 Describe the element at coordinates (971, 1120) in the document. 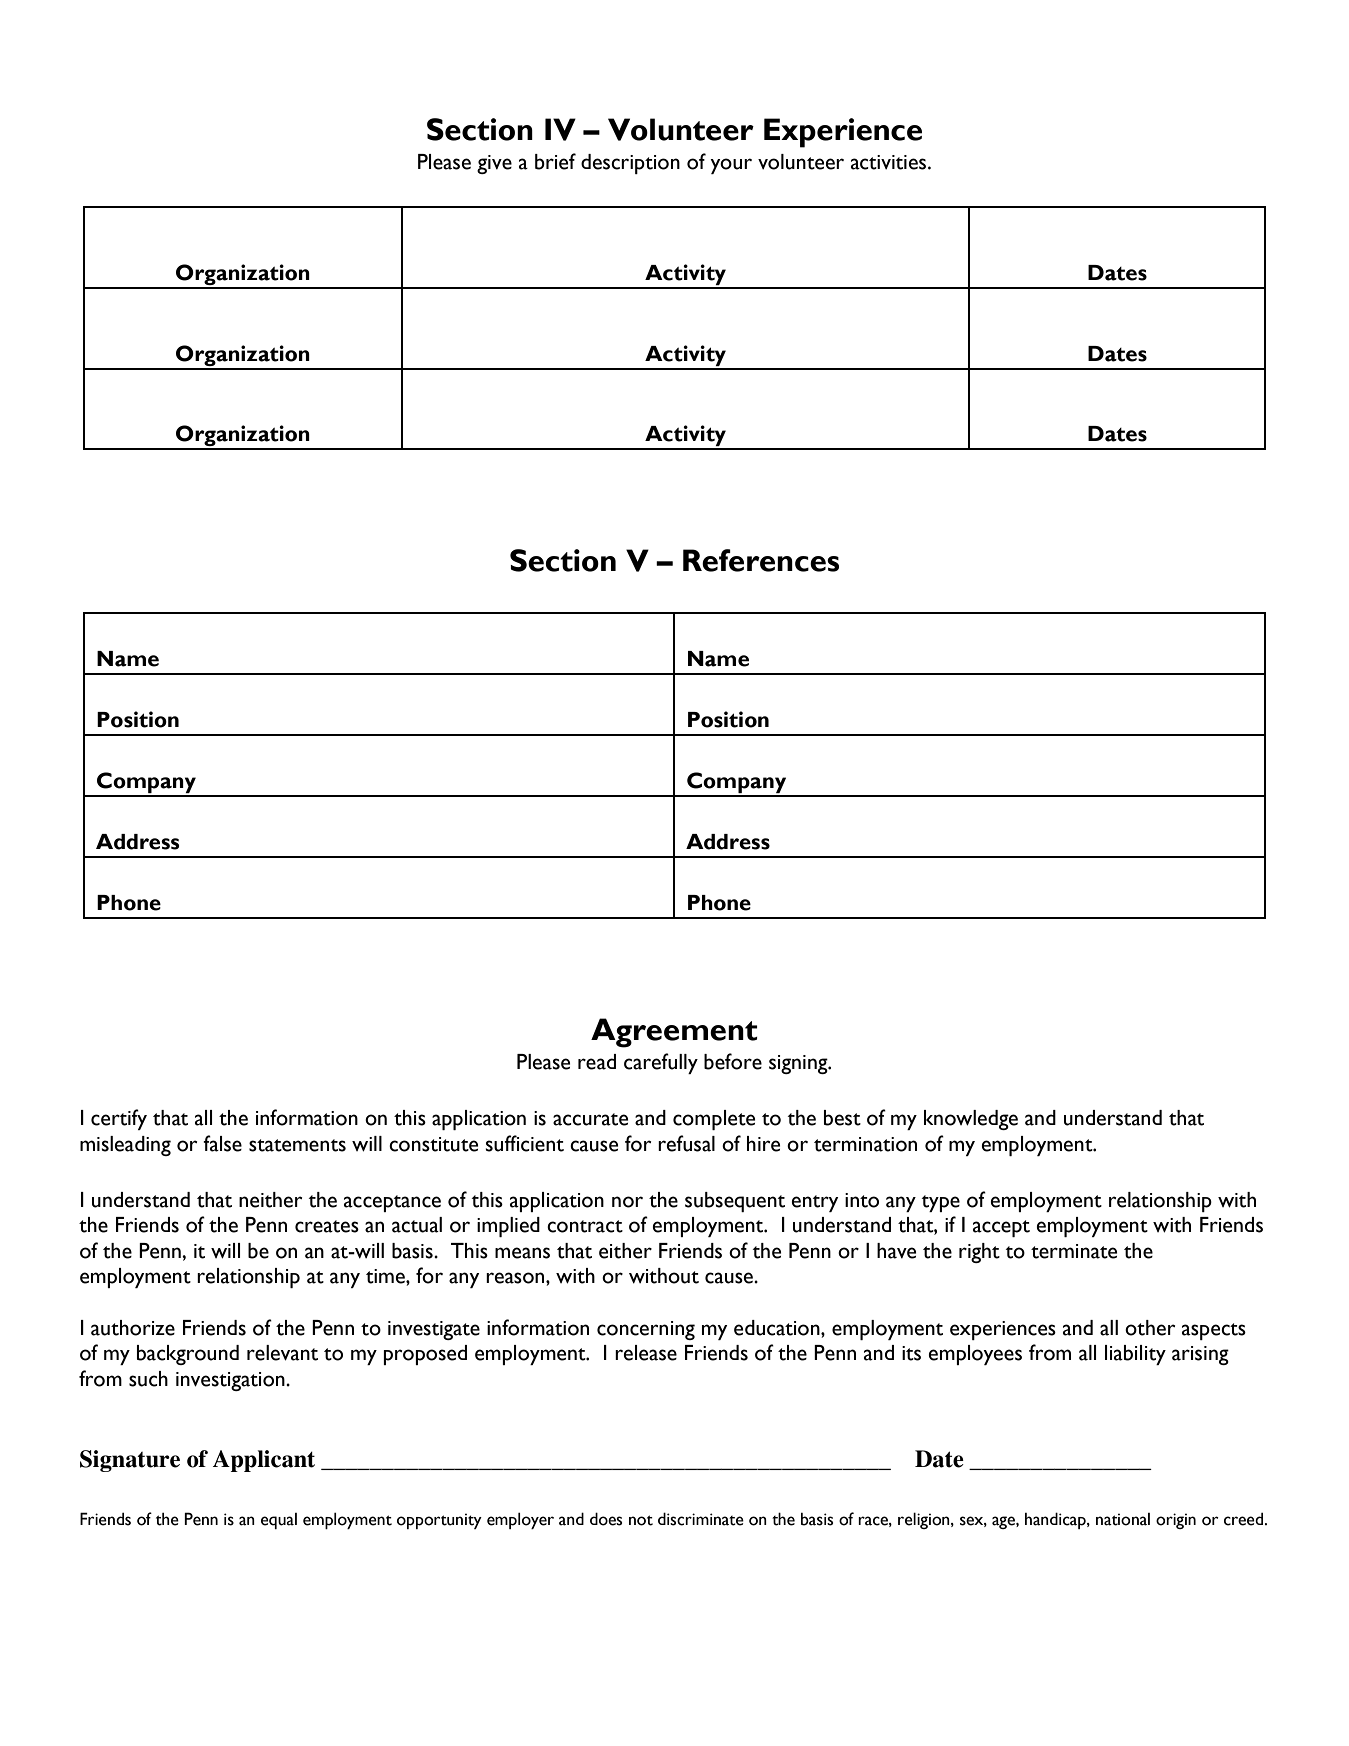

I see `knowledge` at that location.
